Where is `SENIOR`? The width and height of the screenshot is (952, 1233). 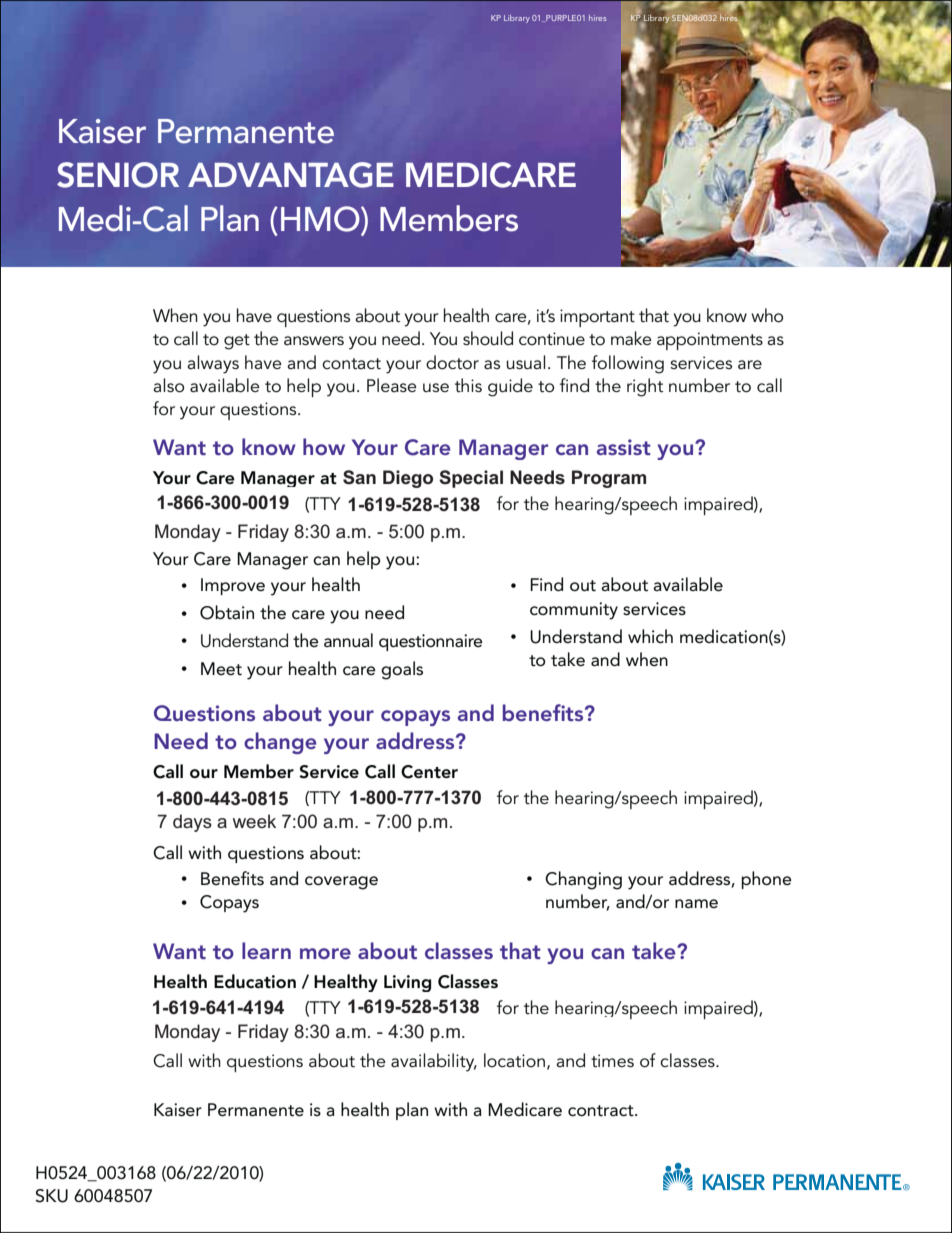
SENIOR is located at coordinates (118, 175).
